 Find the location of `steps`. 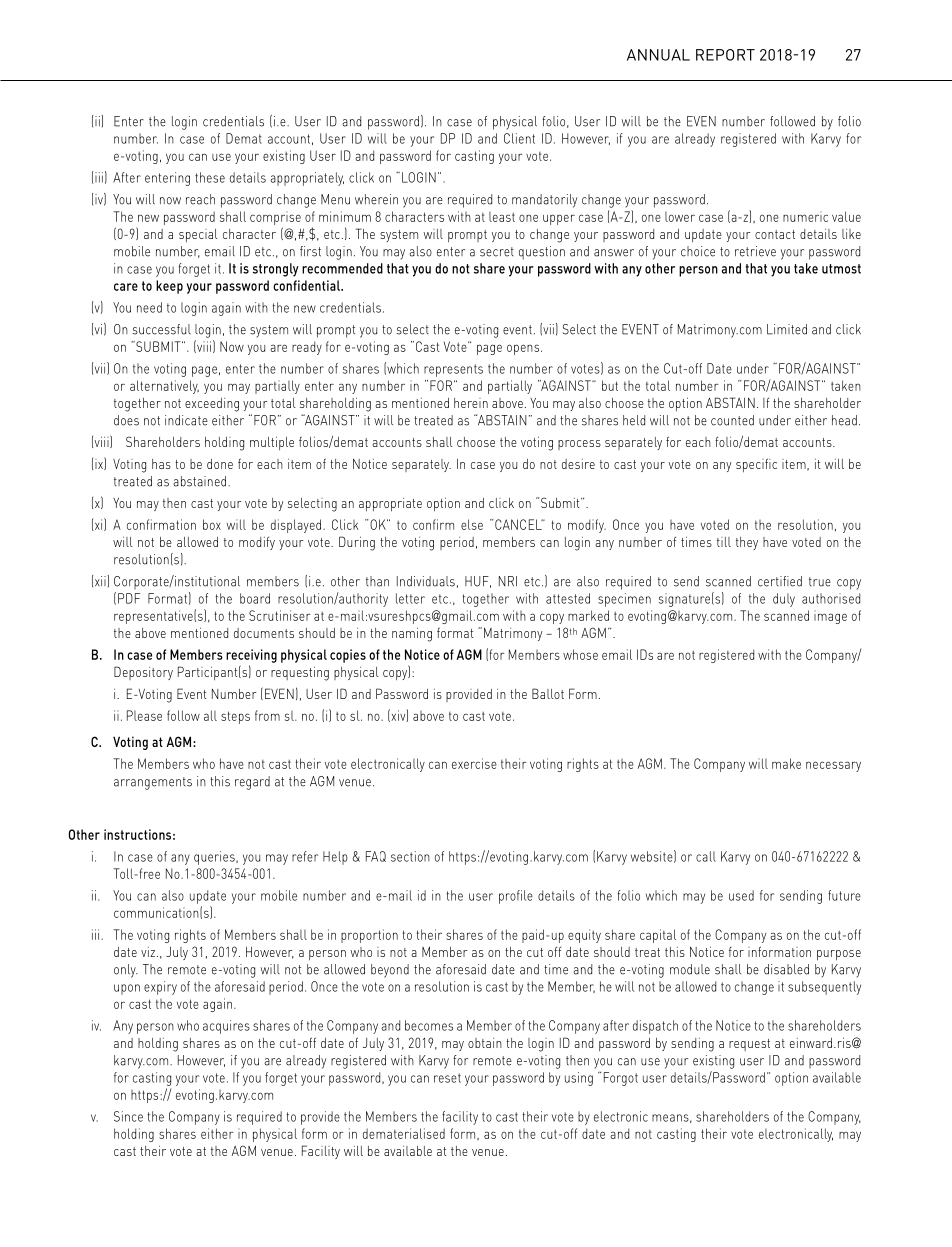

steps is located at coordinates (235, 717).
